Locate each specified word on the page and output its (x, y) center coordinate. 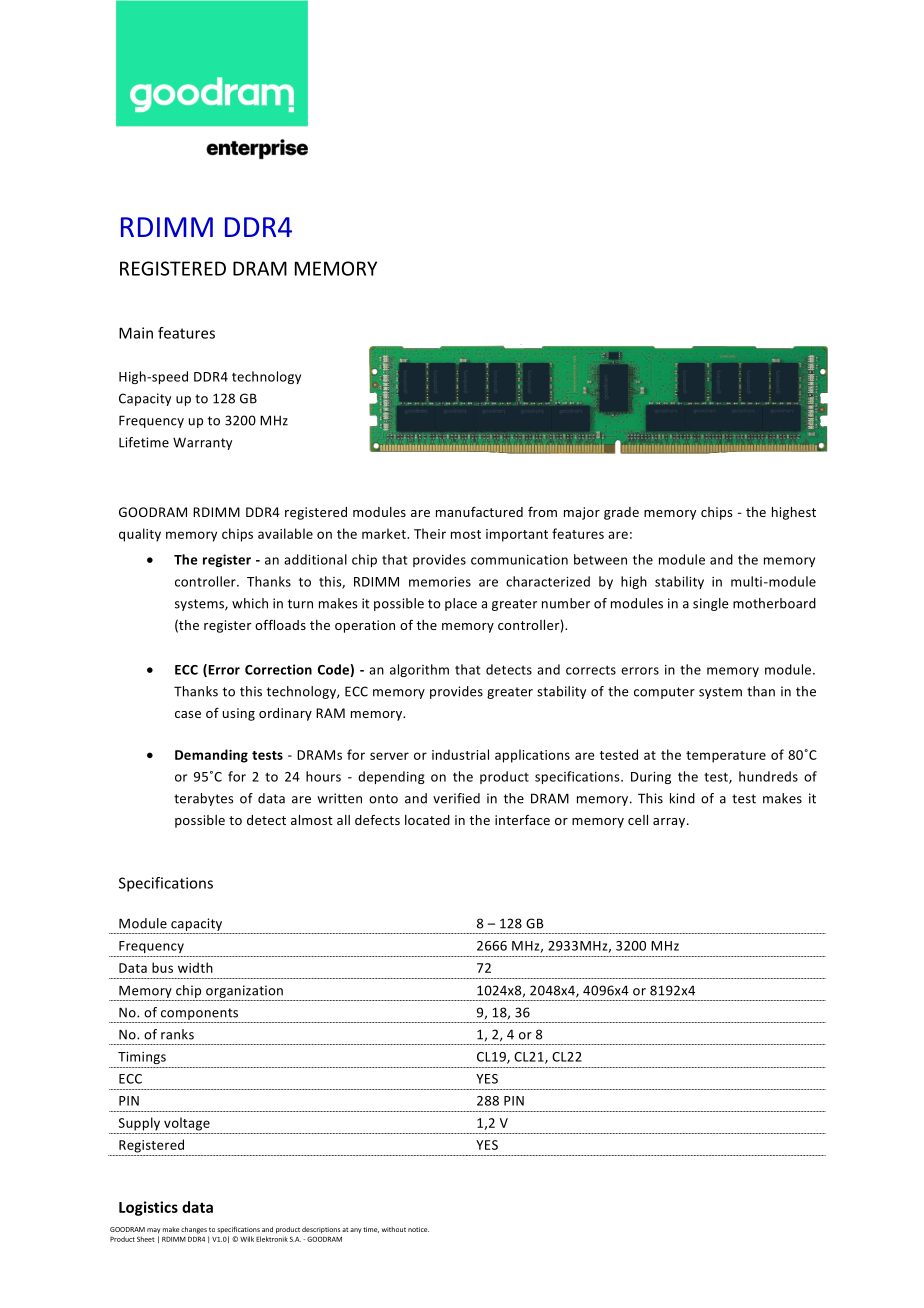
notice (418, 1229)
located (427, 820)
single (710, 604)
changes (194, 1230)
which (250, 603)
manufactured (479, 511)
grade (621, 513)
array (670, 823)
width (195, 967)
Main (136, 333)
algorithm (419, 670)
